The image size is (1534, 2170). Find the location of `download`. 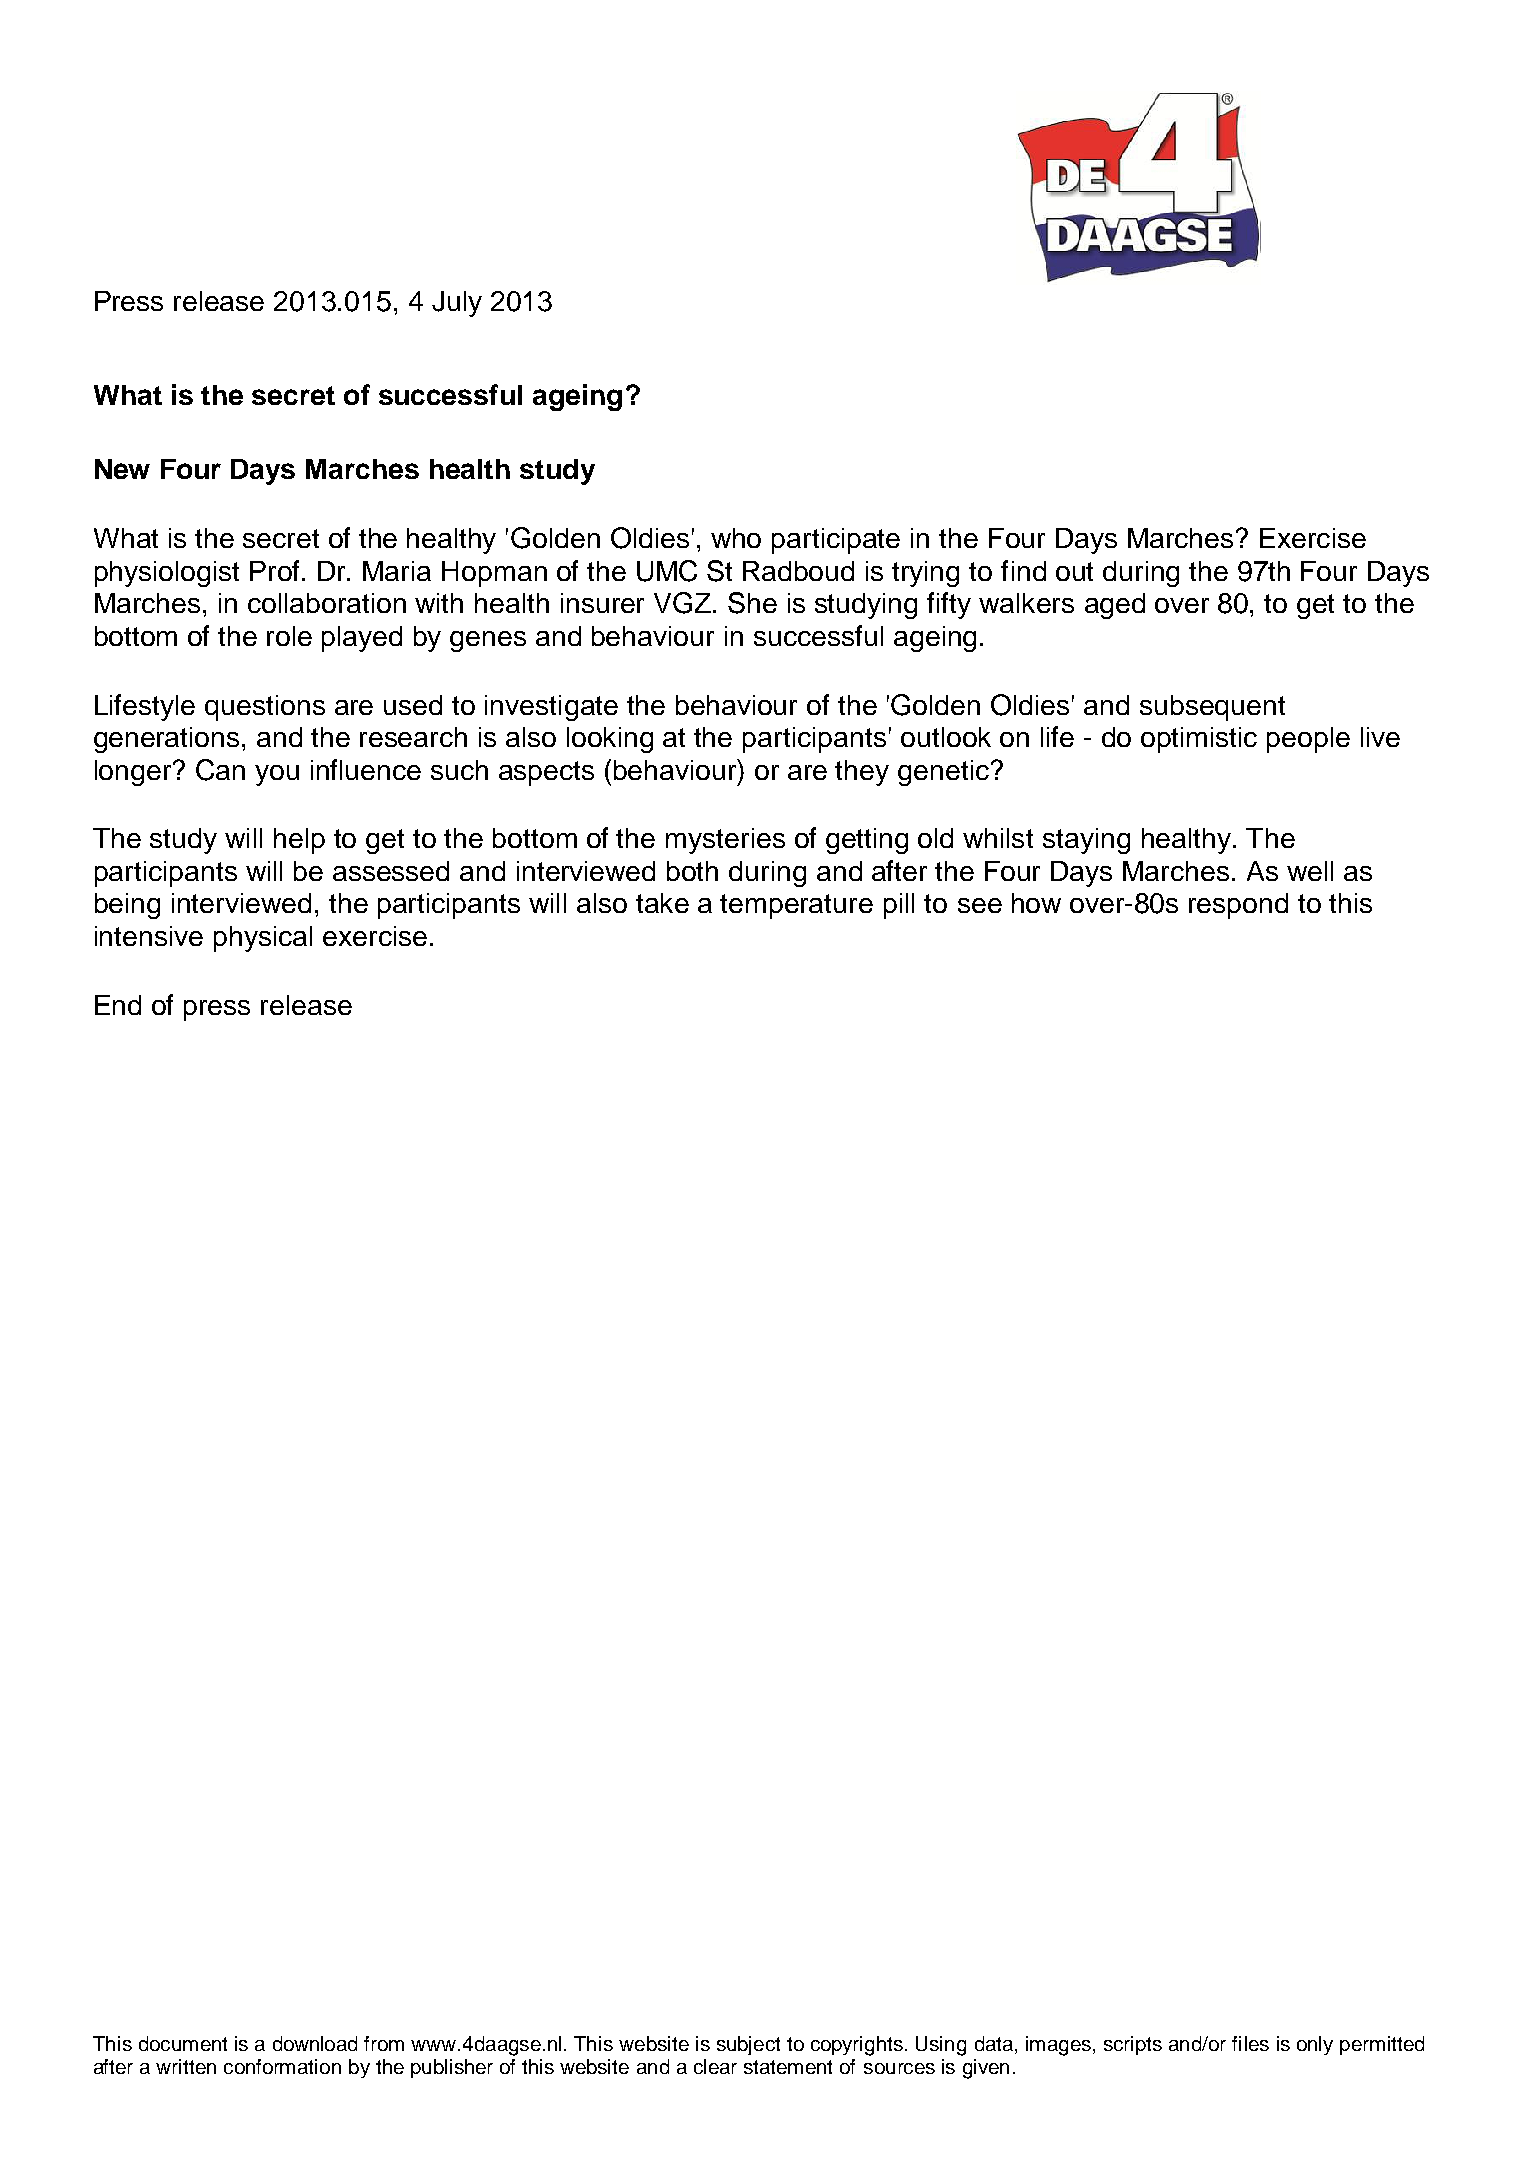

download is located at coordinates (315, 2043).
